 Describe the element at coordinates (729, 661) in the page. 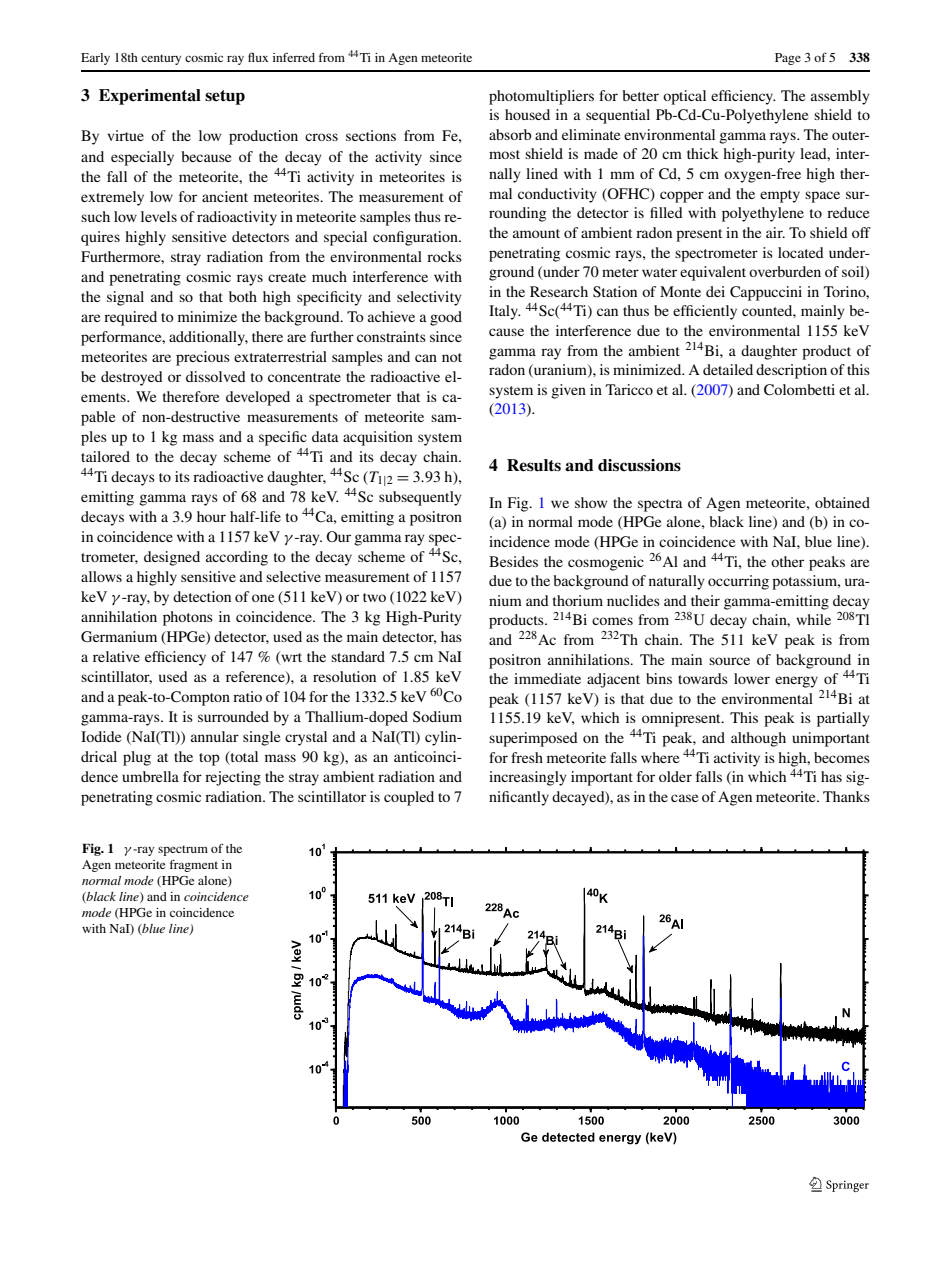

I see `source` at that location.
